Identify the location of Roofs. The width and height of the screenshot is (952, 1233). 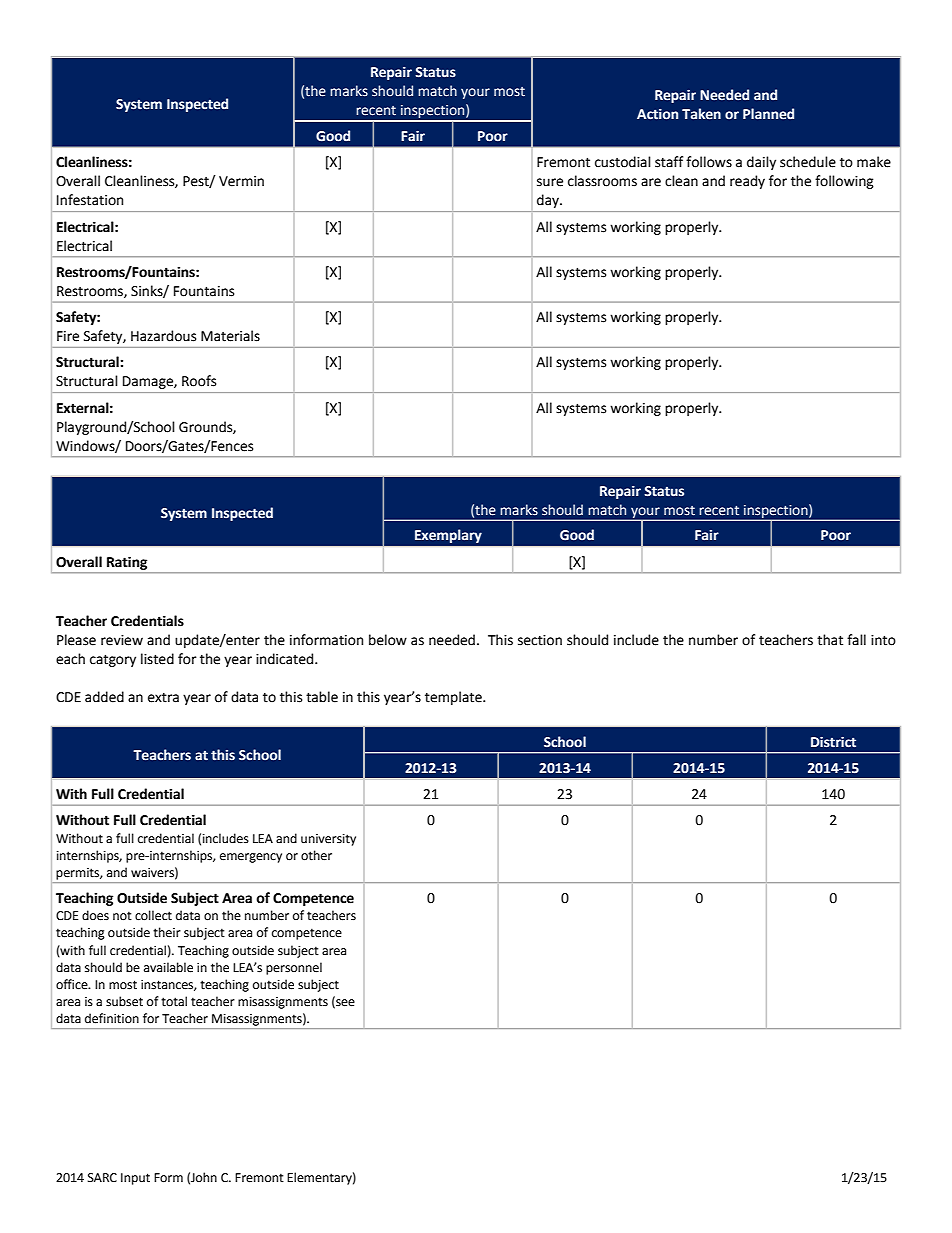
(199, 381).
